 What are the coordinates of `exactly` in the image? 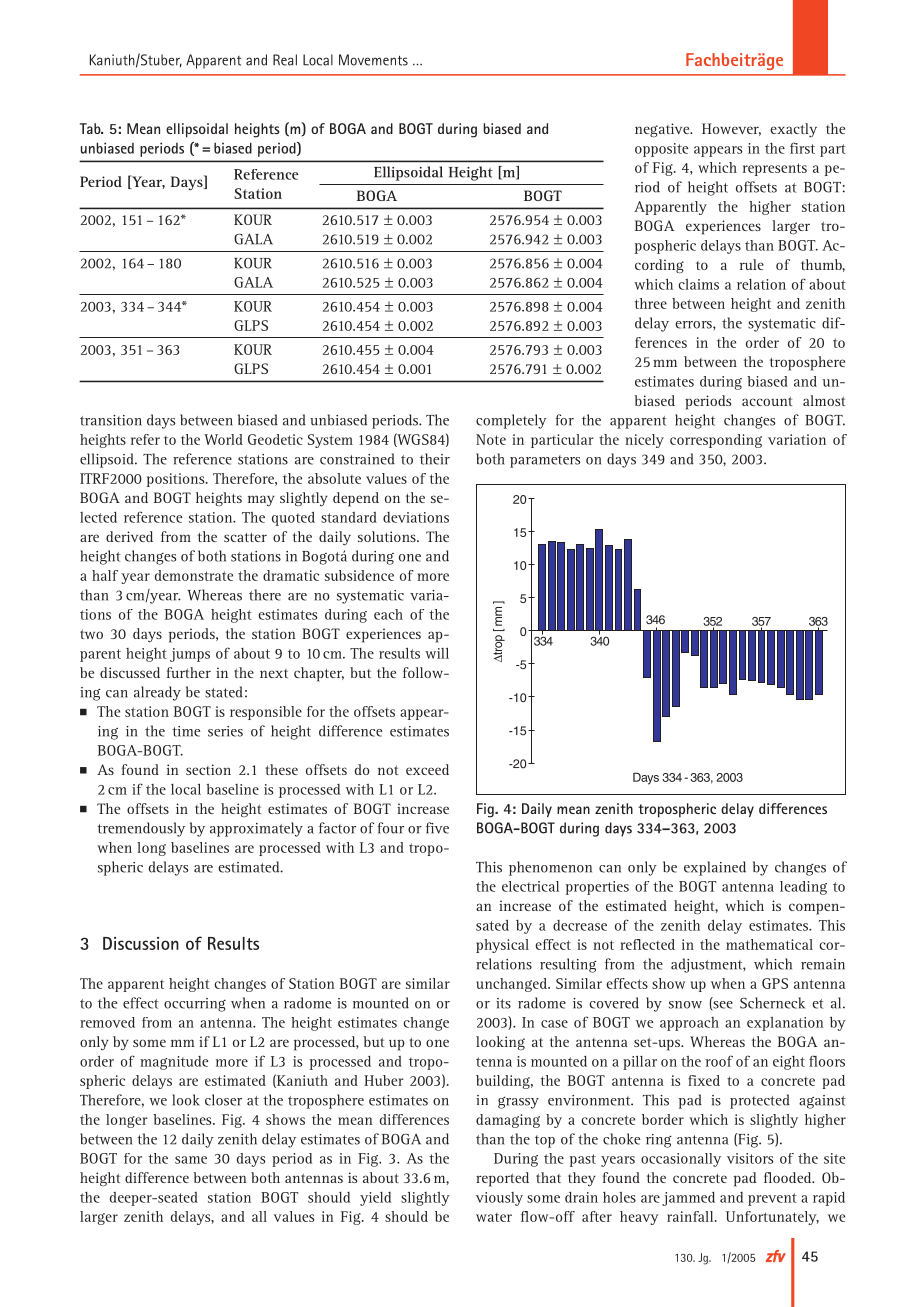 It's located at (793, 130).
